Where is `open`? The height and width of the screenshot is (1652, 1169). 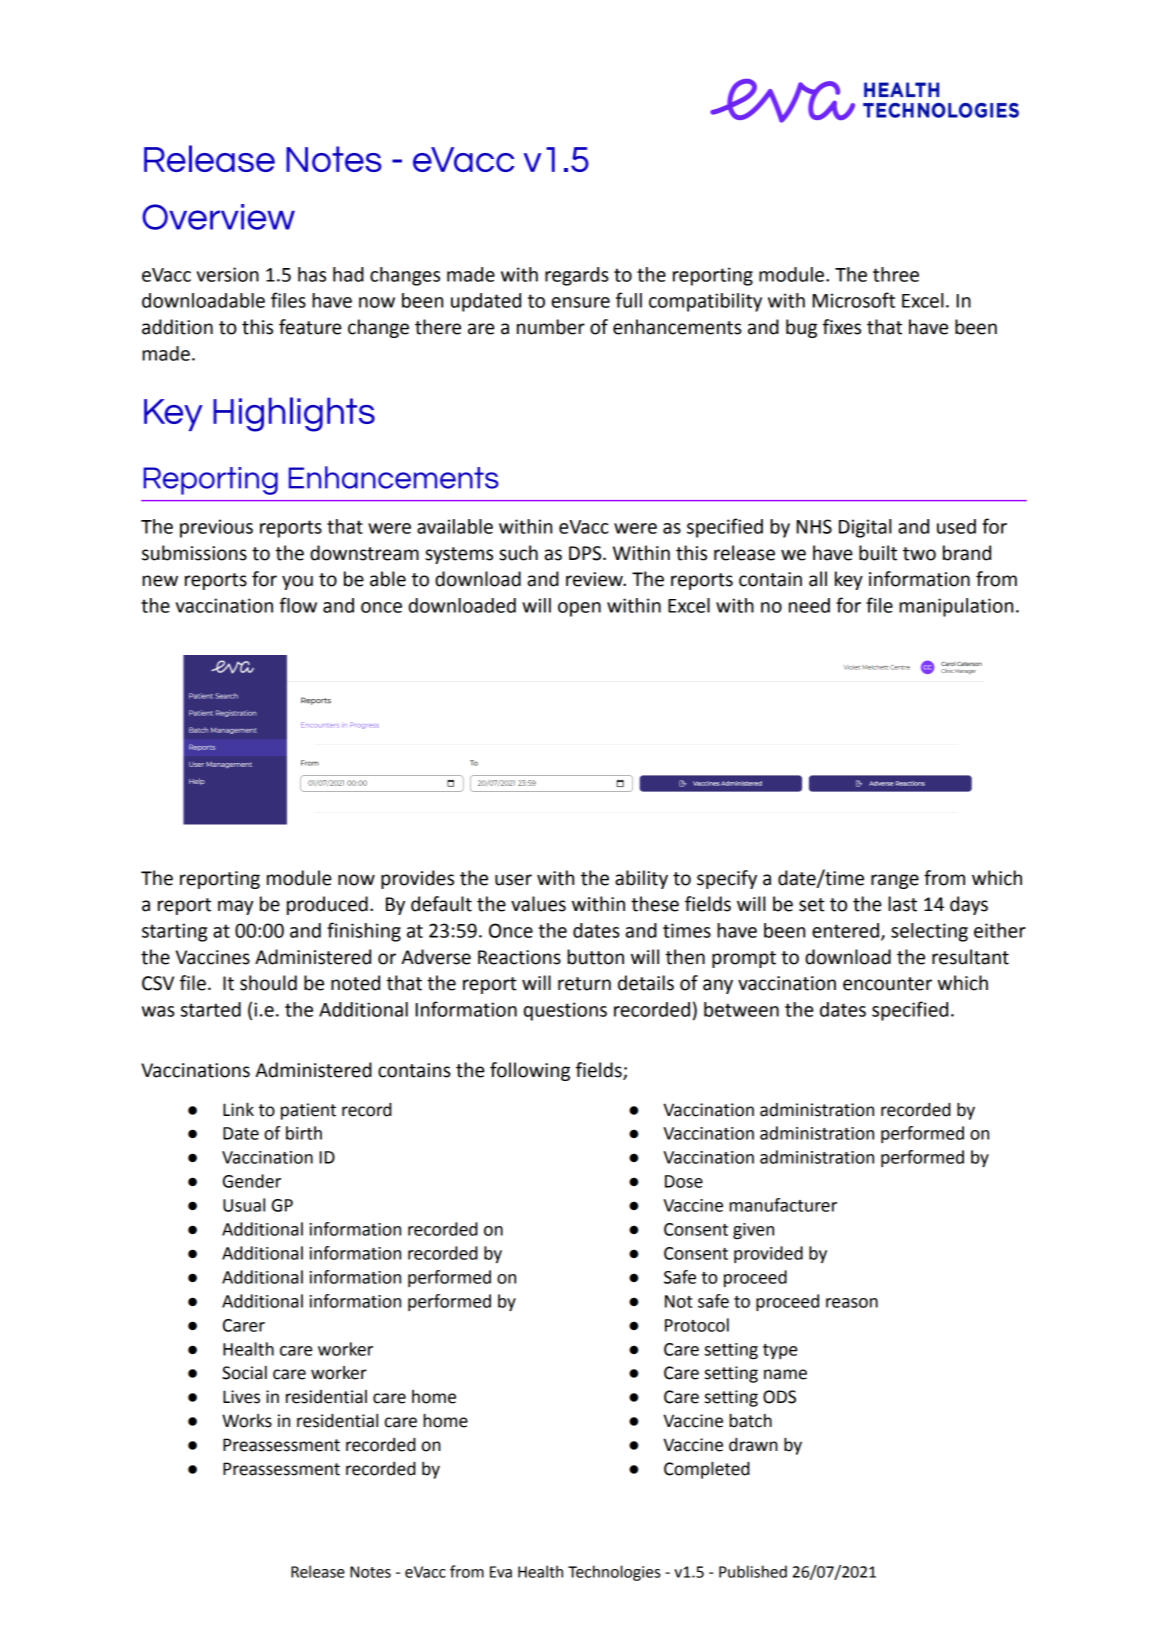 open is located at coordinates (579, 609).
